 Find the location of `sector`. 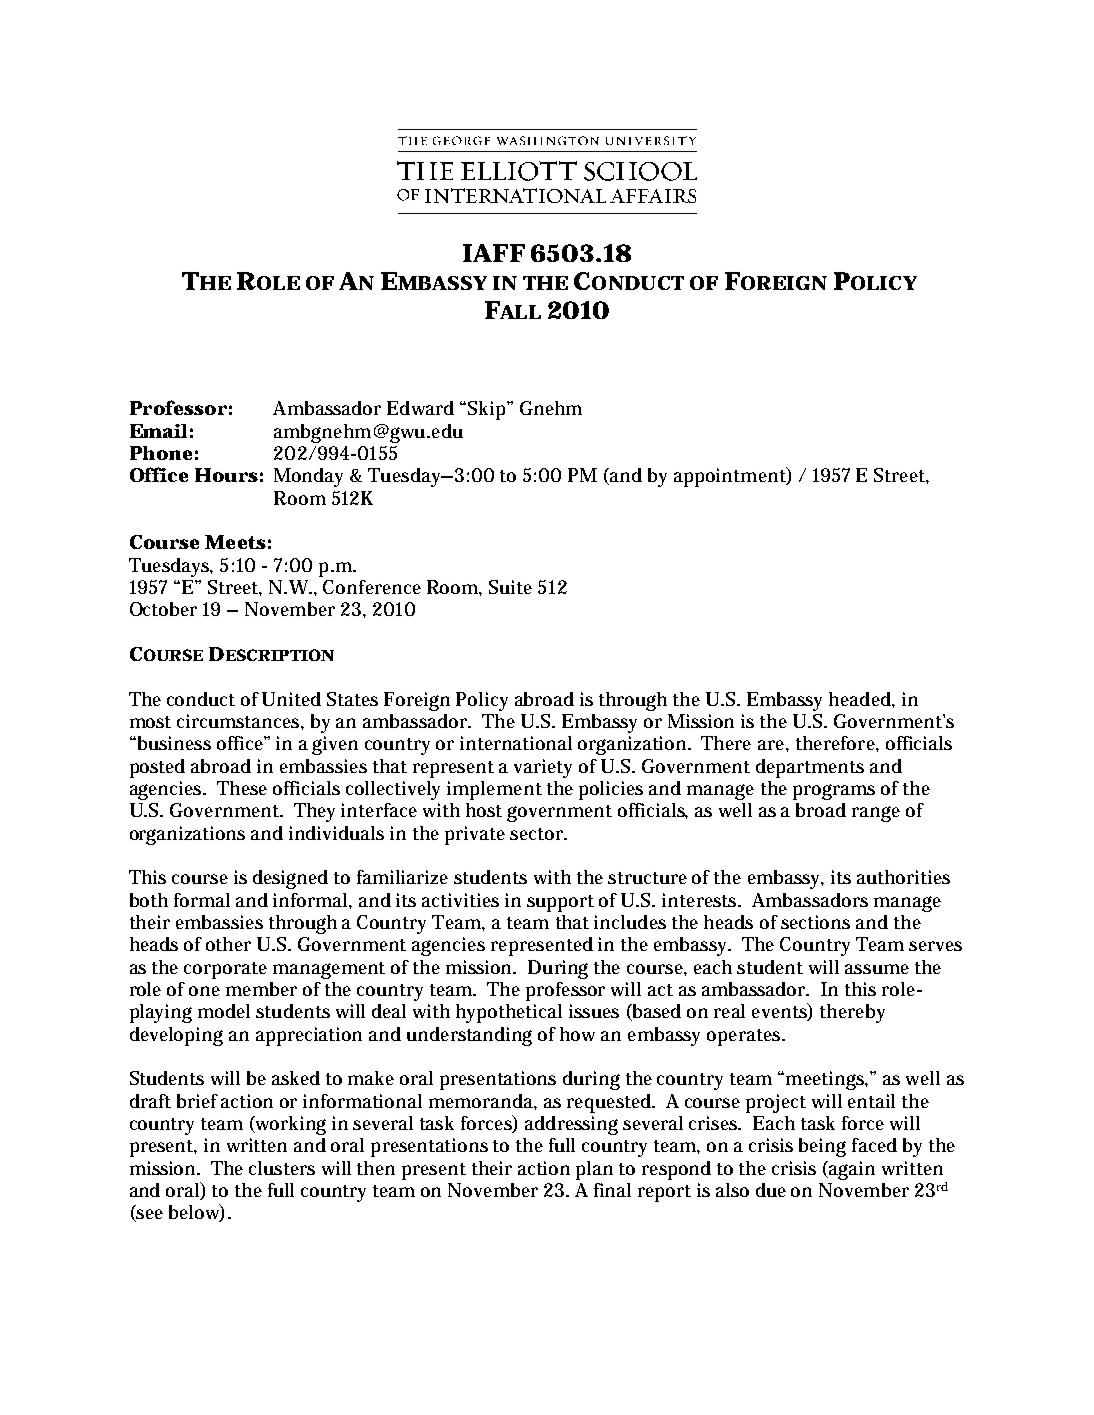

sector is located at coordinates (538, 834).
